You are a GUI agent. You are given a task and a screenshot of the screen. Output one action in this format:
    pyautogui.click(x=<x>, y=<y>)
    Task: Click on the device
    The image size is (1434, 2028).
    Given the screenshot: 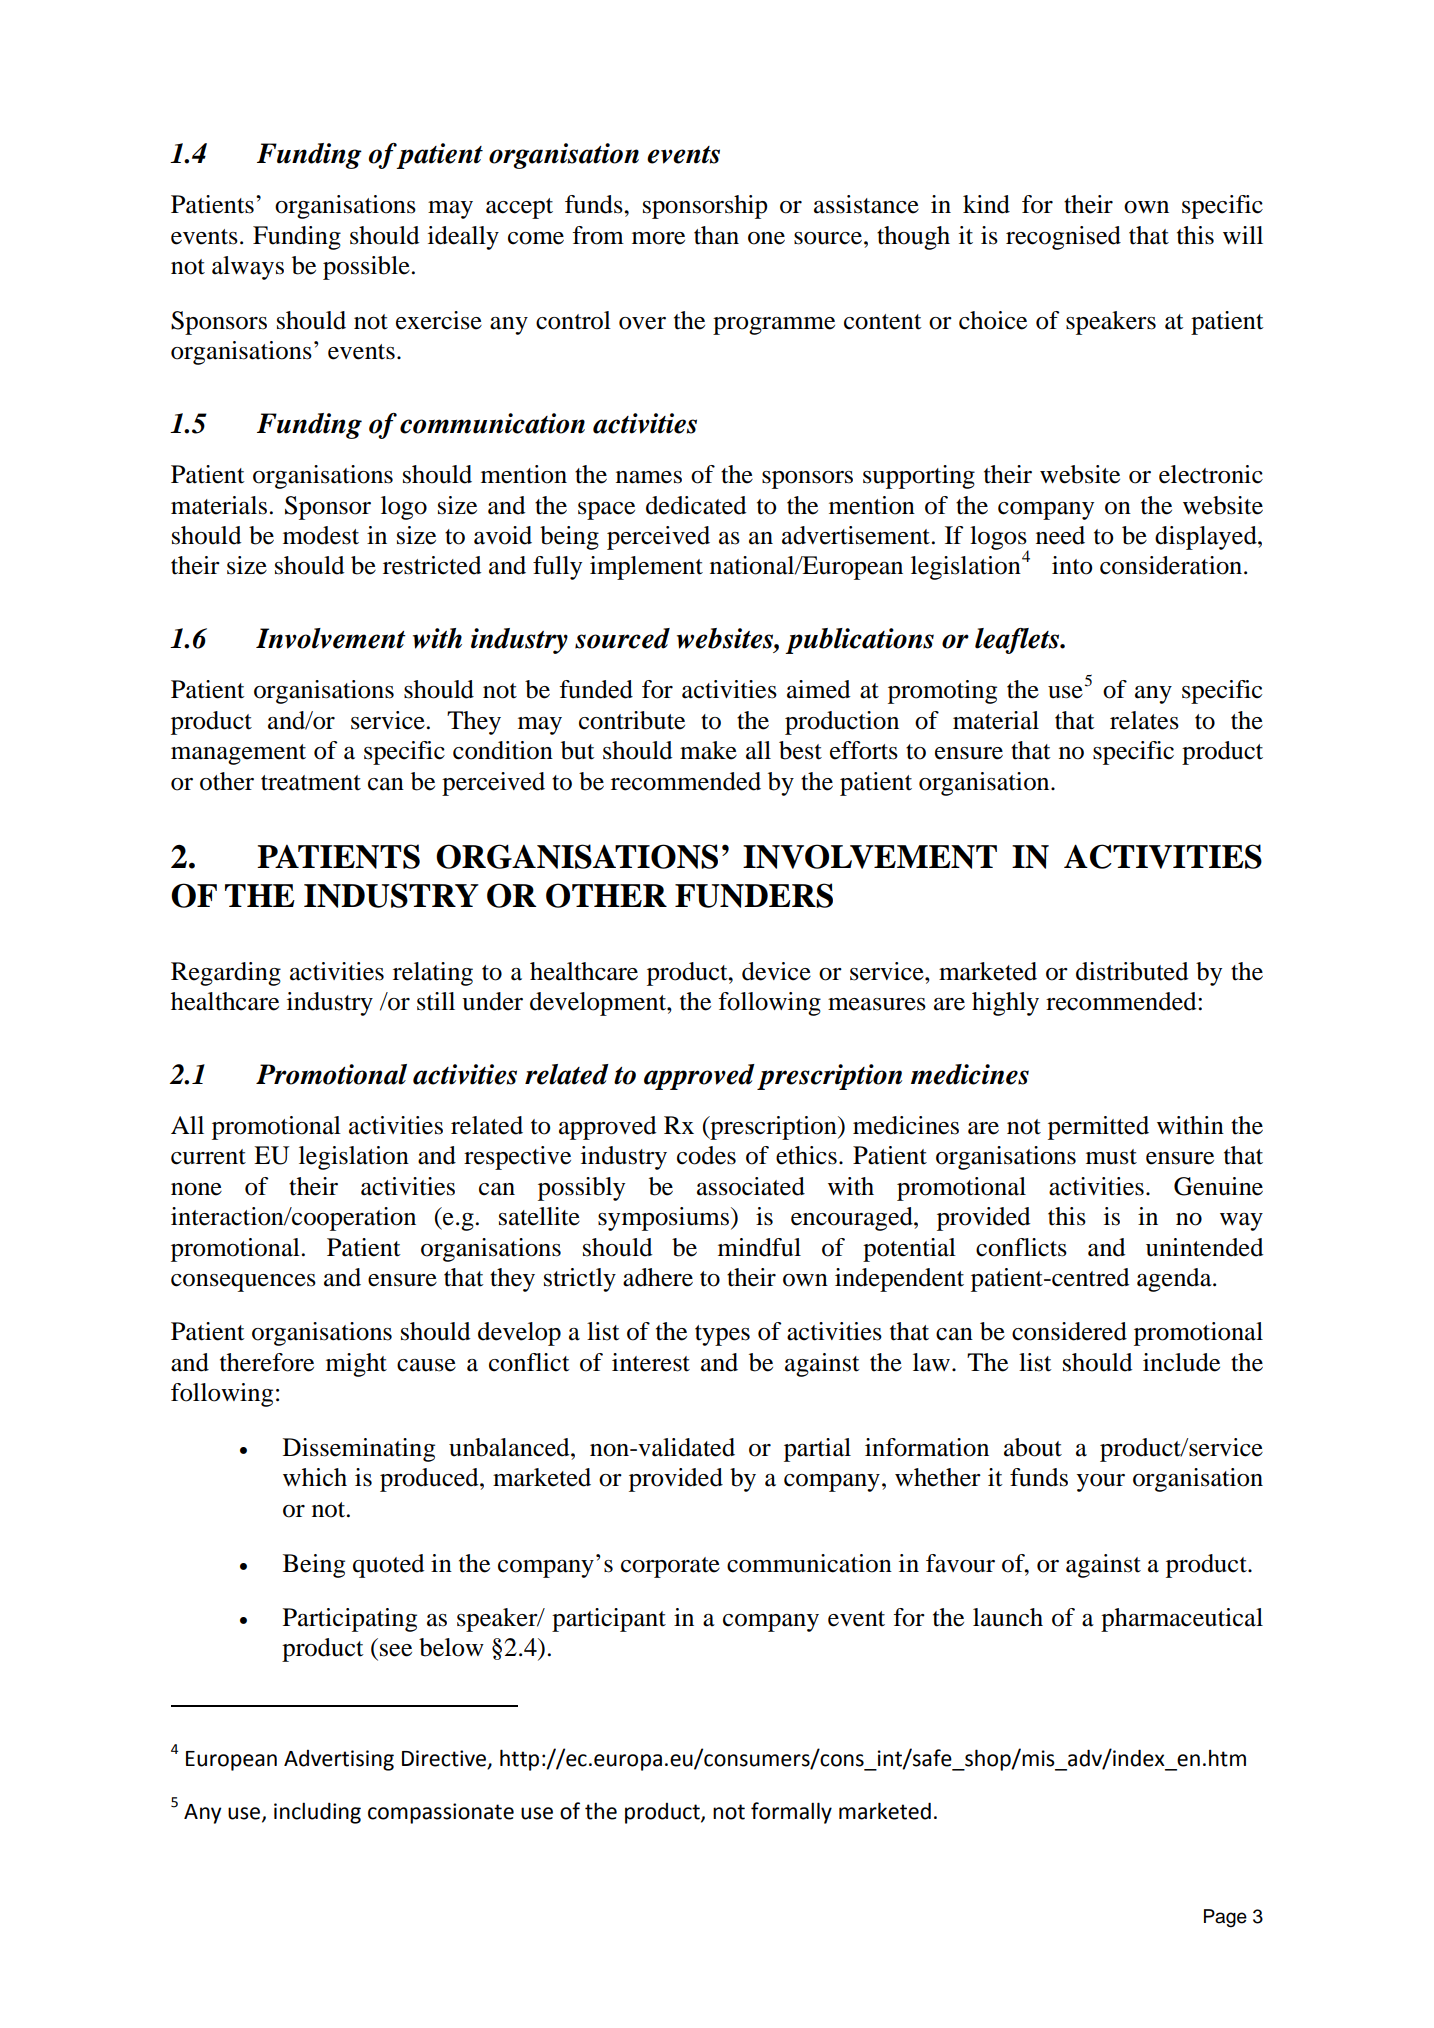 What is the action you would take?
    pyautogui.click(x=776, y=971)
